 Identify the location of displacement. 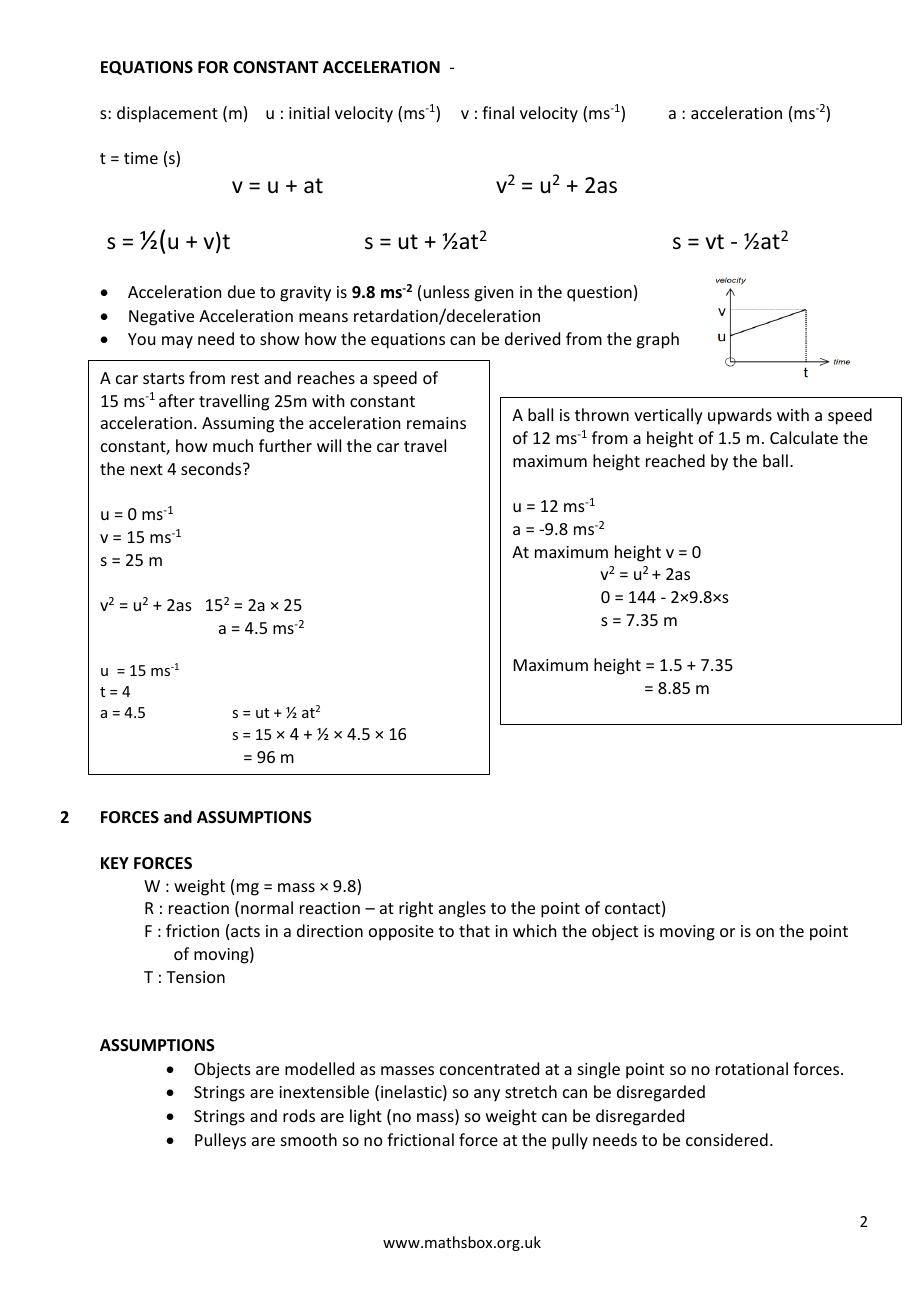
(167, 114).
